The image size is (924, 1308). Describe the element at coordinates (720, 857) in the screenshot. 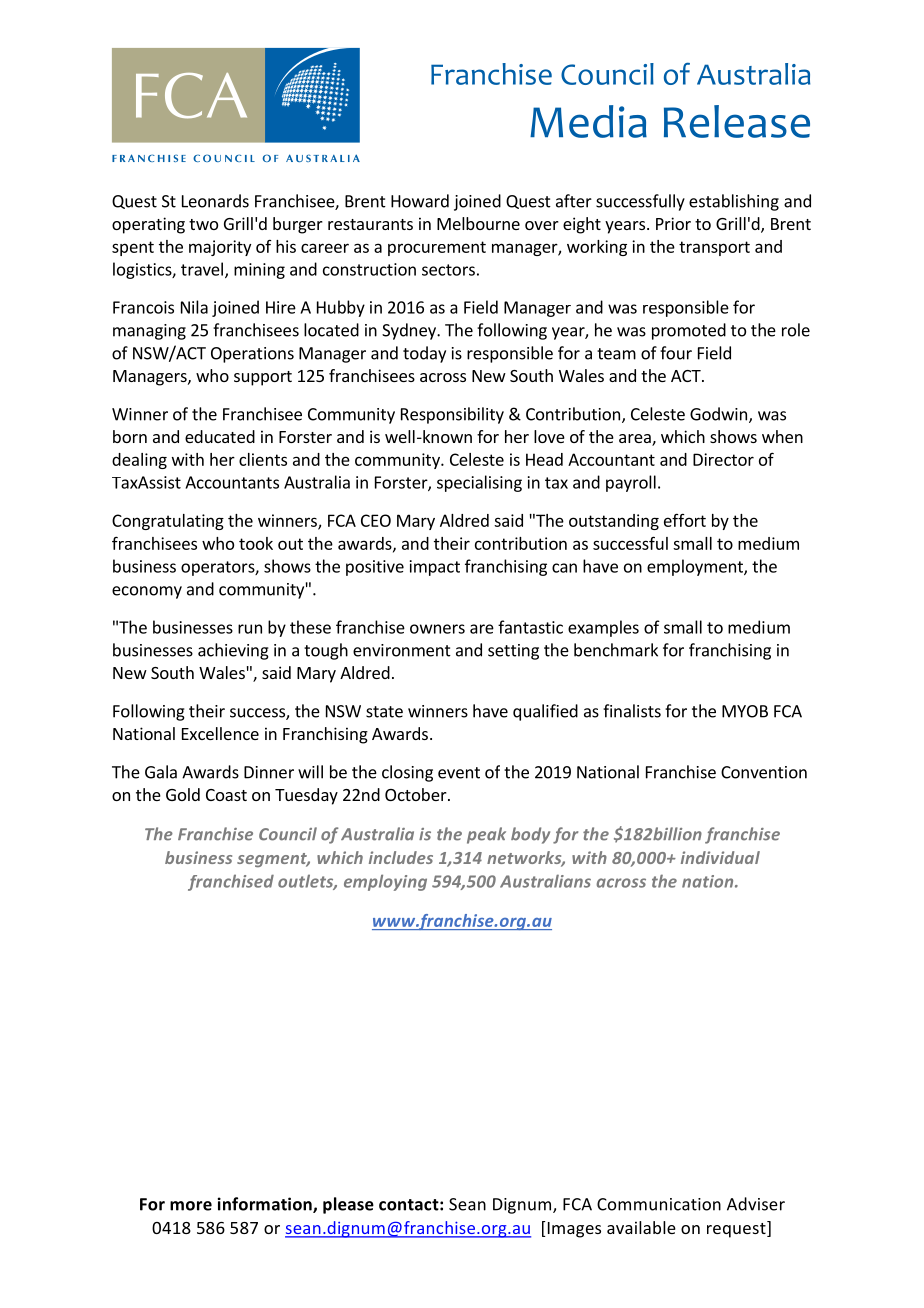

I see `individual` at that location.
